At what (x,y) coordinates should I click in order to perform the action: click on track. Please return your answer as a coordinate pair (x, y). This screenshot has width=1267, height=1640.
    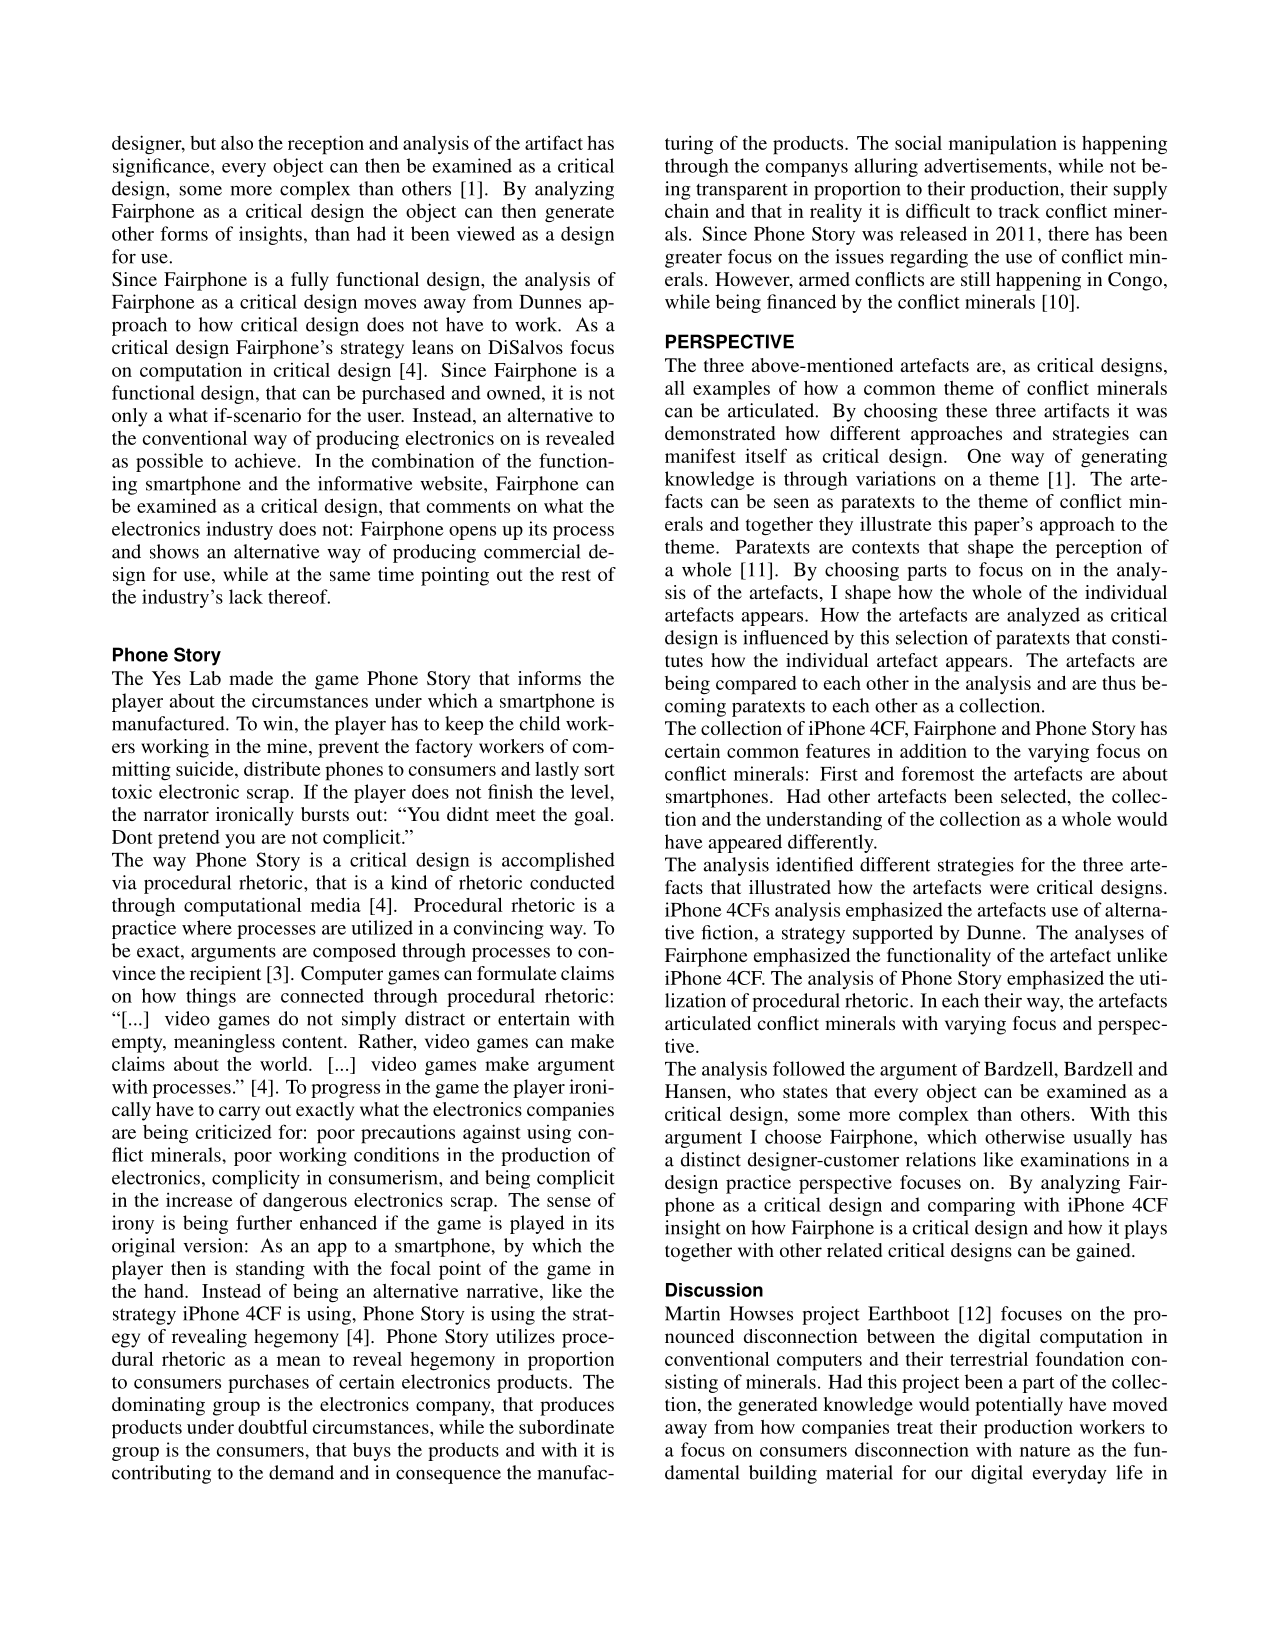
    Looking at the image, I should click on (1019, 211).
